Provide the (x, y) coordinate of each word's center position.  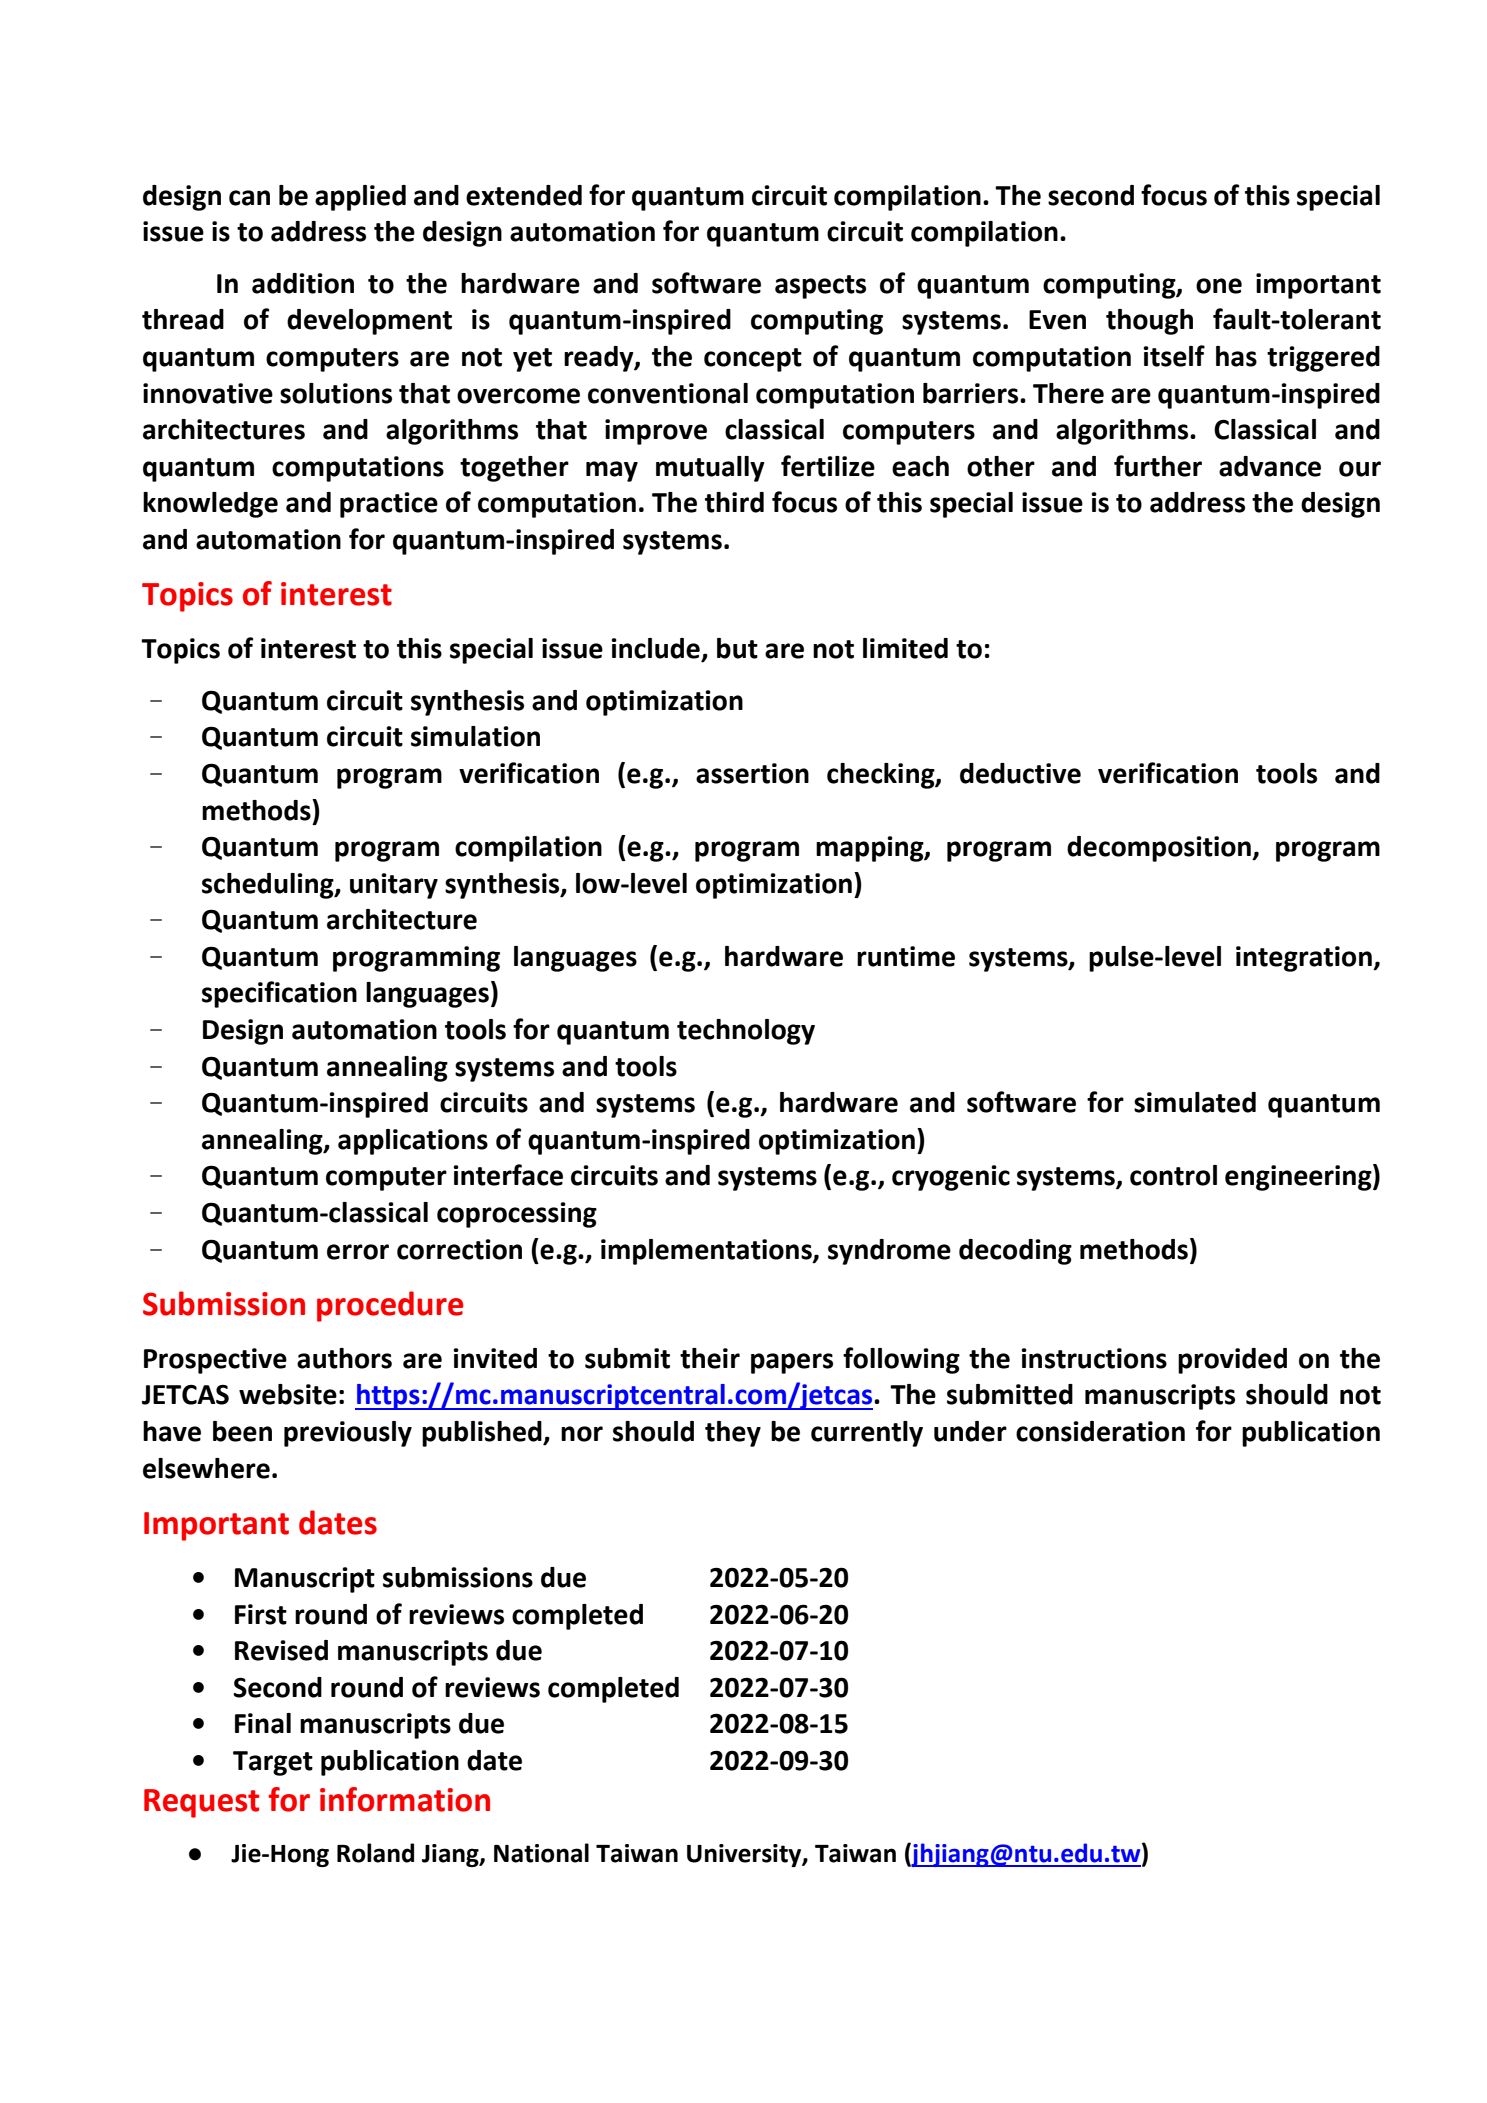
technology (746, 1032)
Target (273, 1763)
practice (389, 505)
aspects (820, 287)
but (737, 648)
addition (303, 283)
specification (279, 994)
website (288, 1394)
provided (1232, 1361)
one (1219, 286)
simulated (1195, 1102)
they (733, 1434)
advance (1270, 466)
